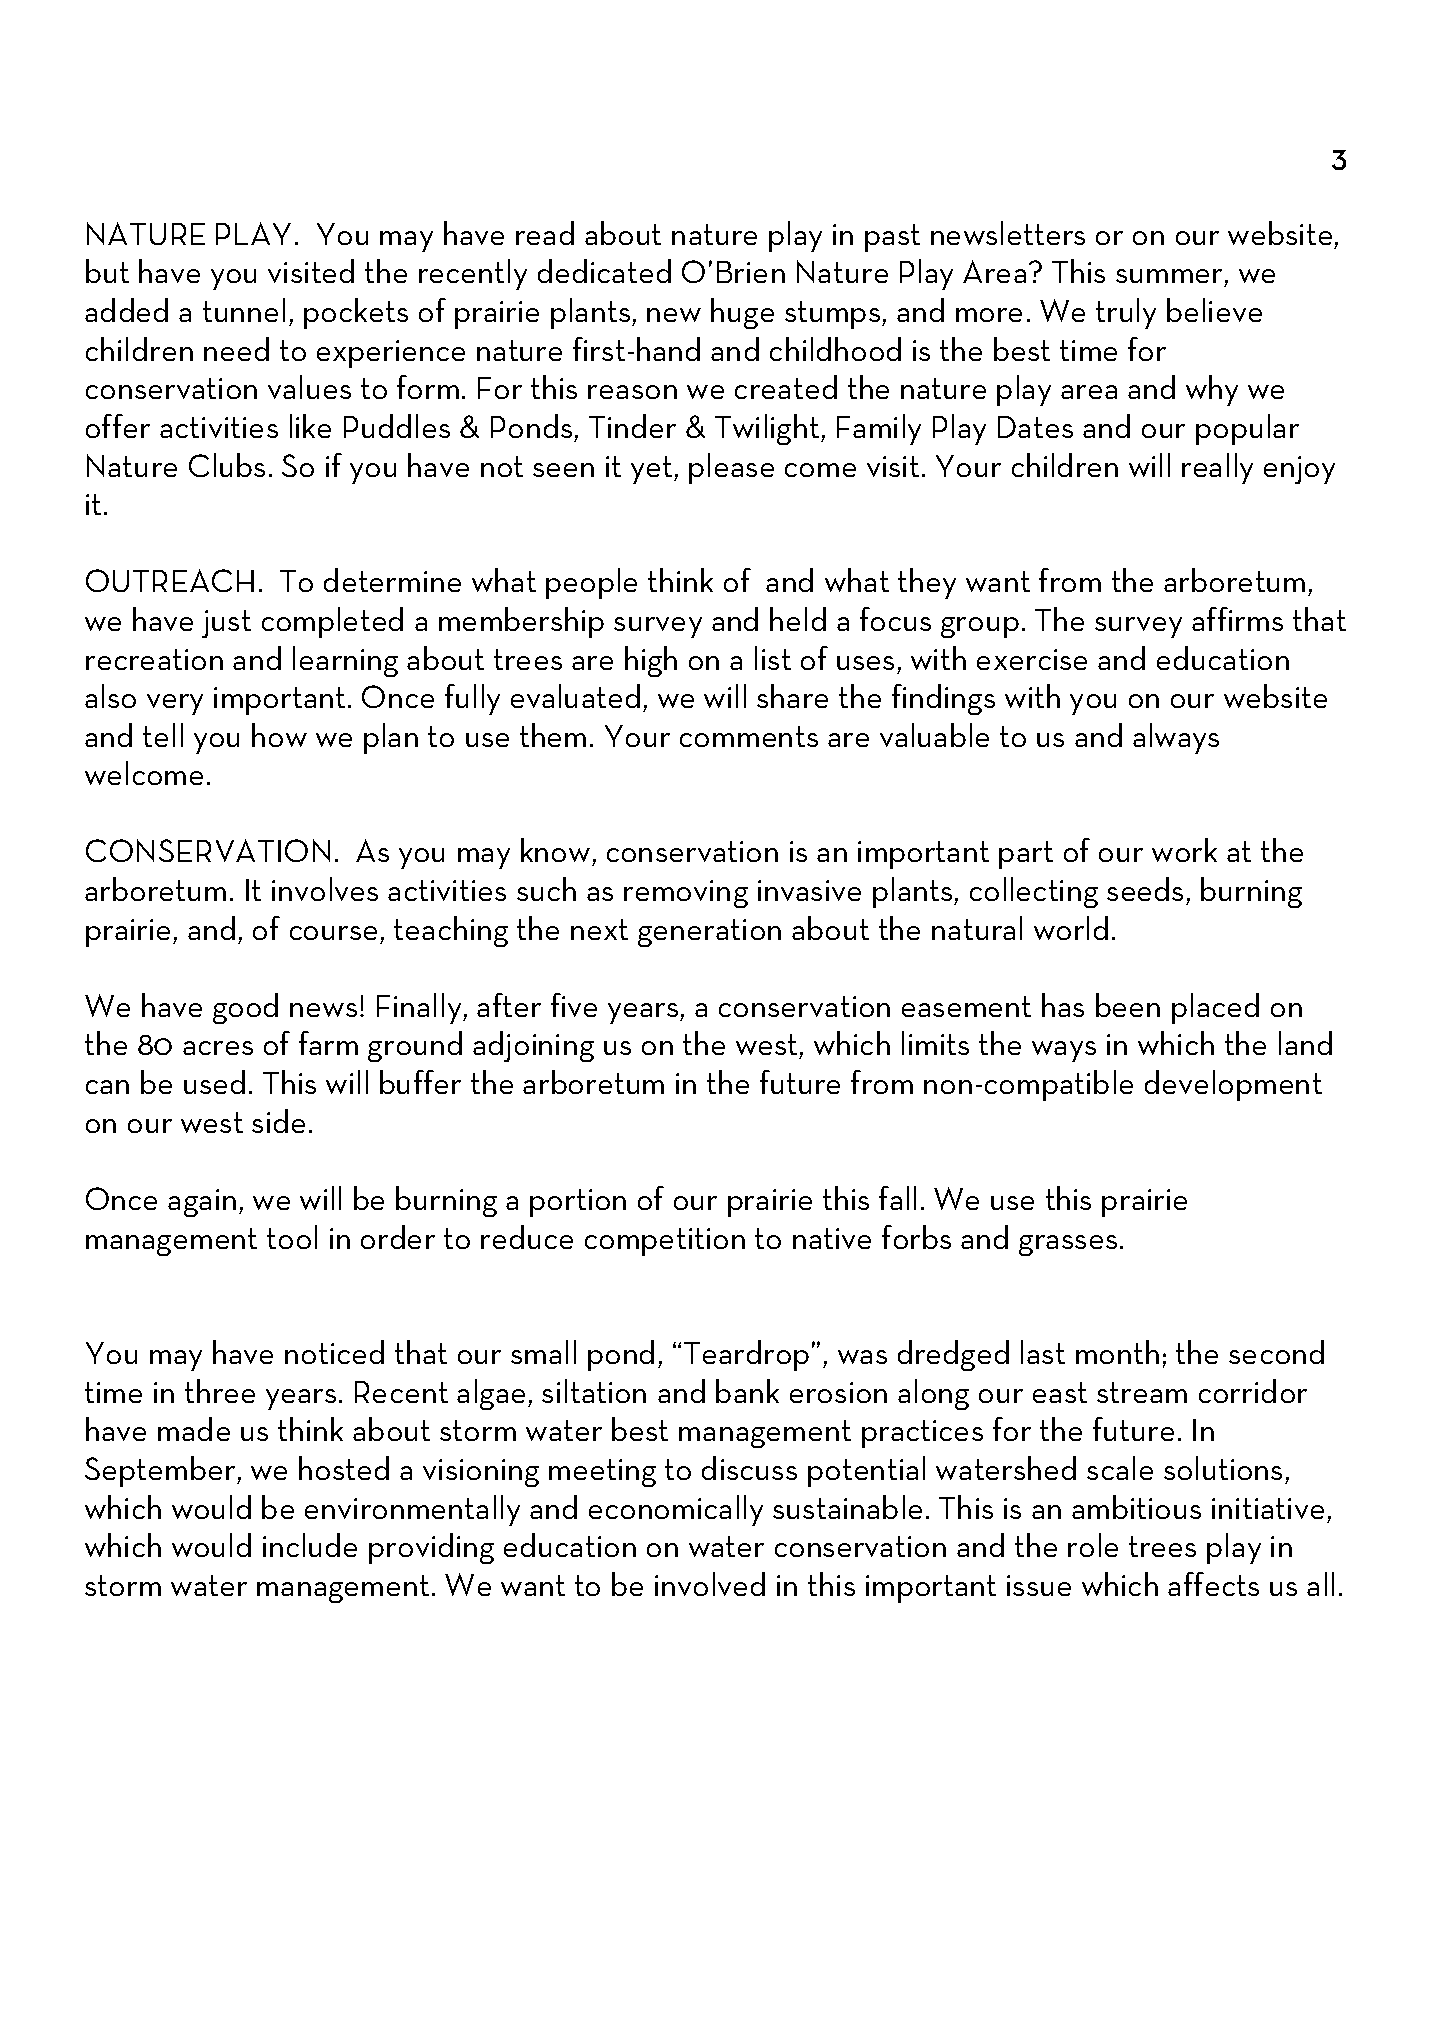  I want to click on comments, so click(749, 736).
